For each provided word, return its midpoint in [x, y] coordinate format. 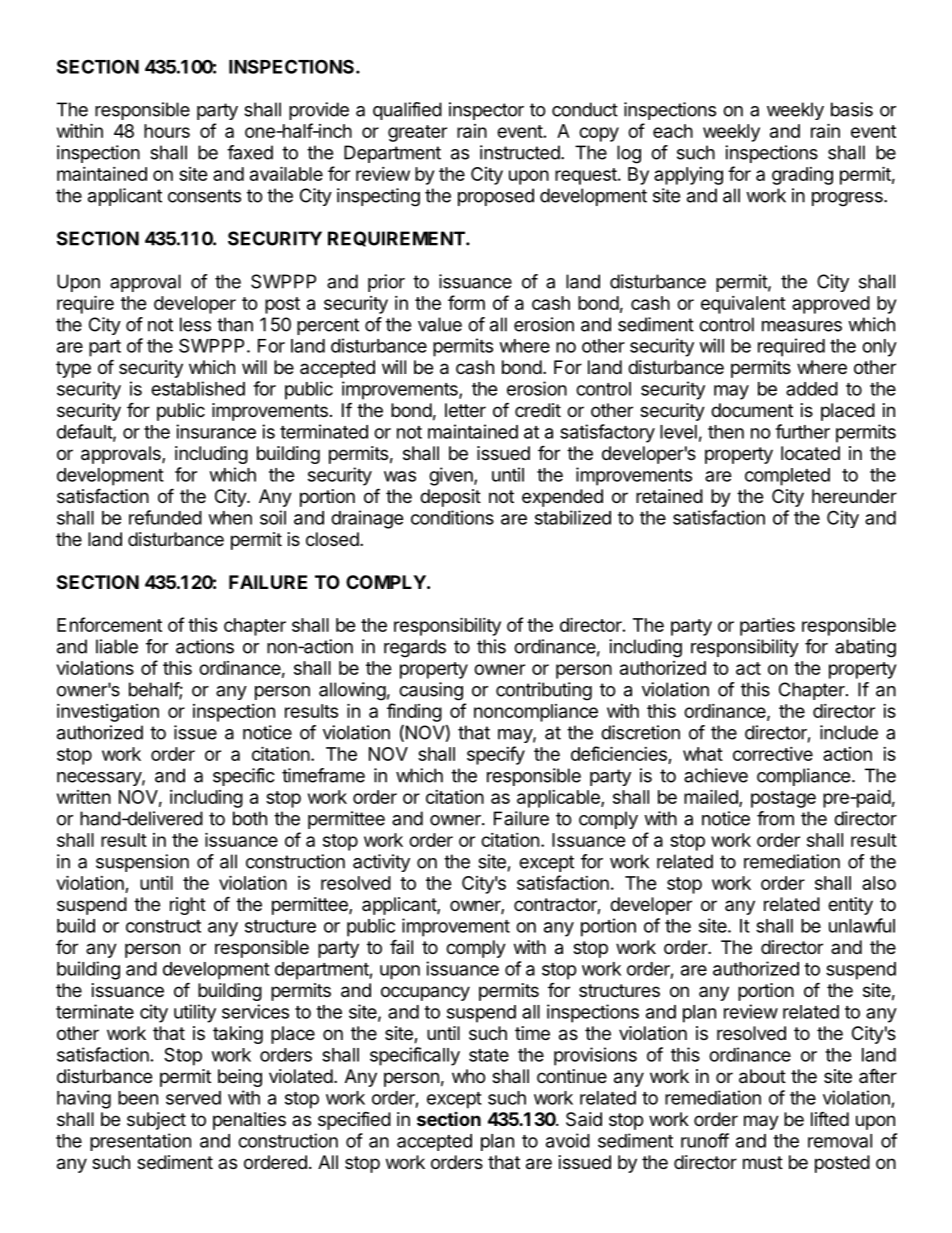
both [250, 818]
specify [496, 755]
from [775, 818]
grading [802, 176]
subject [156, 1121]
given [452, 476]
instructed [520, 152]
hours [167, 131]
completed [787, 477]
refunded [165, 517]
